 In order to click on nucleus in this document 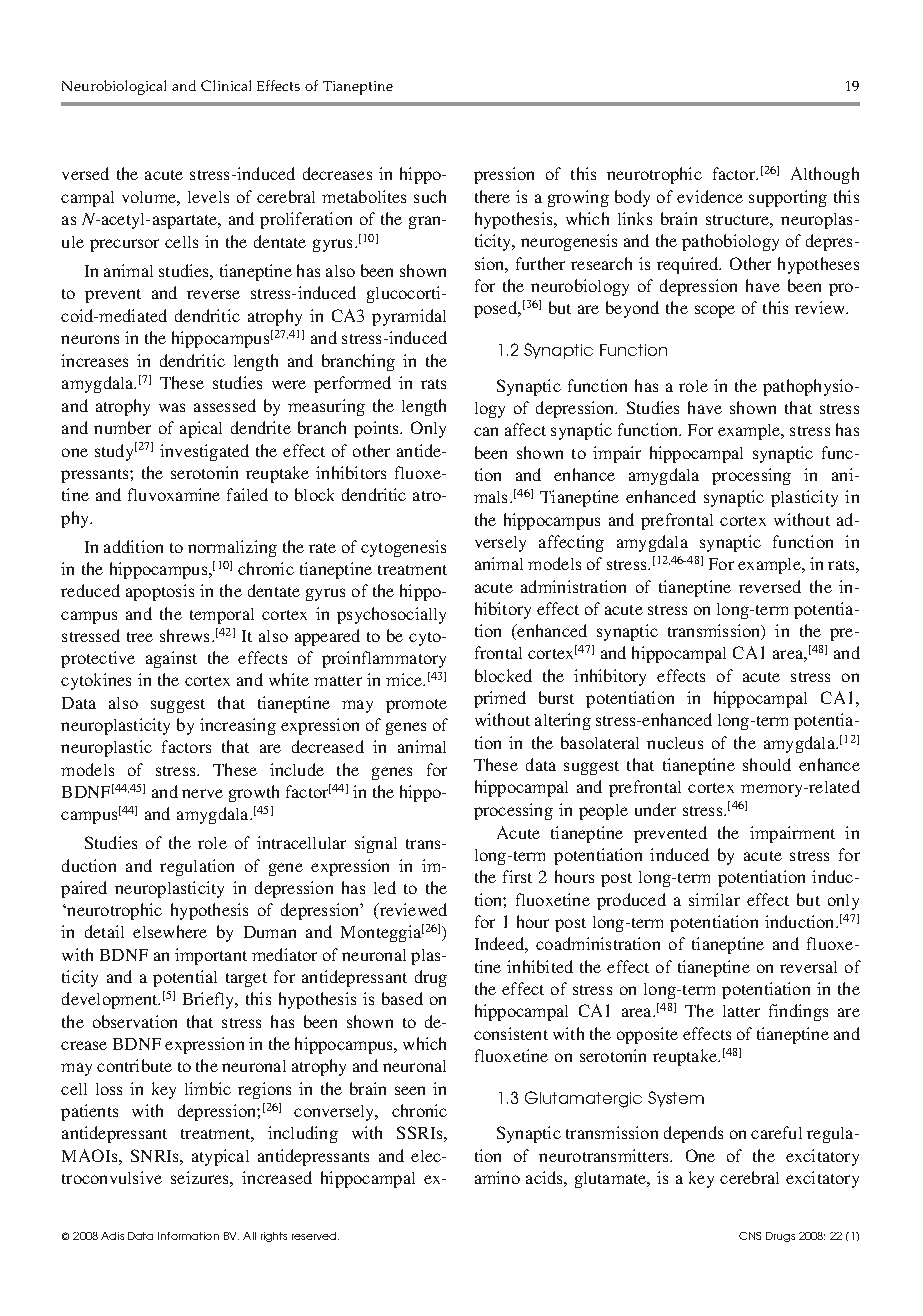, I will do `click(675, 743)`.
